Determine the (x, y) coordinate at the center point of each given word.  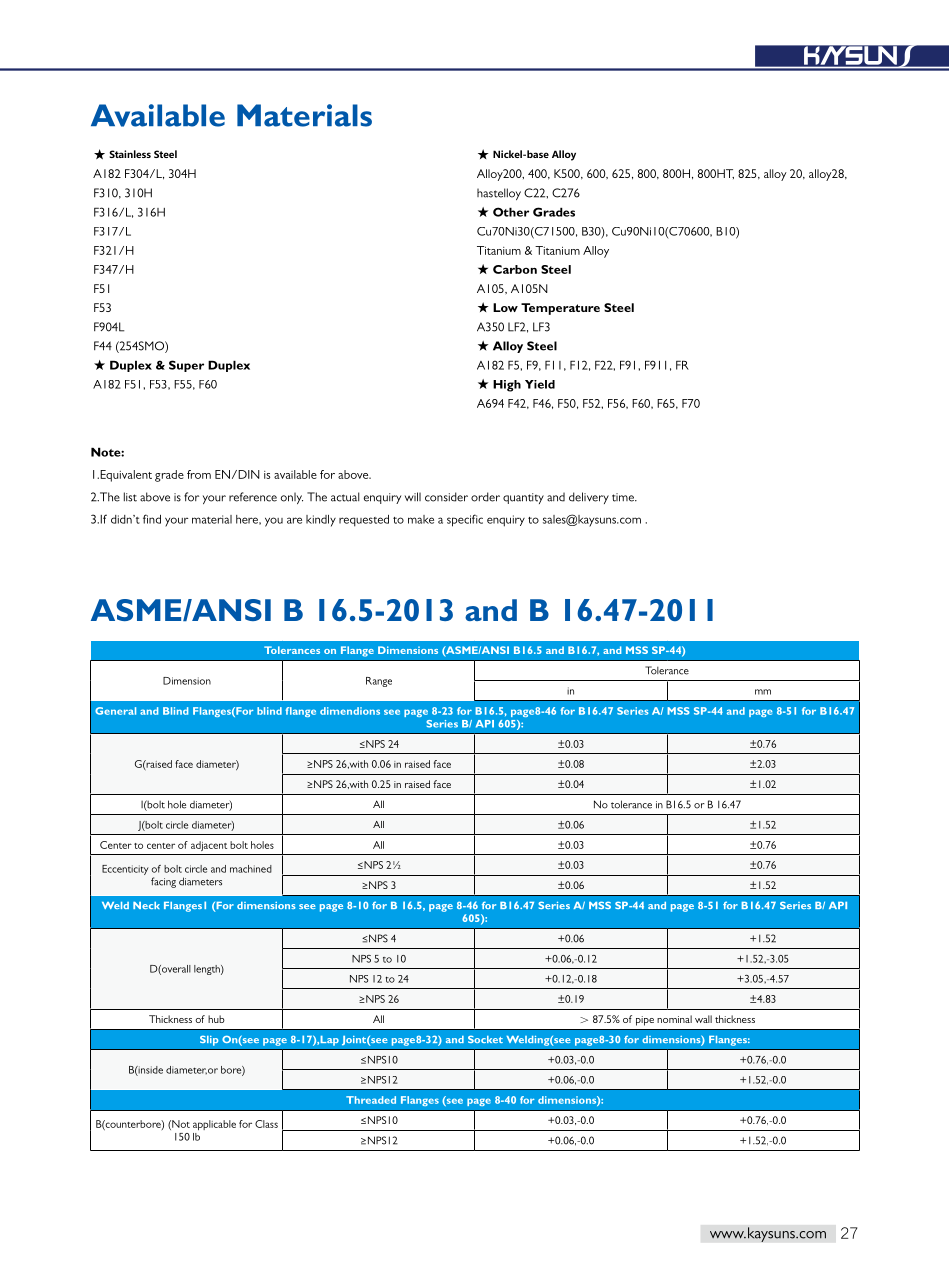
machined (251, 869)
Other (511, 212)
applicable (214, 1125)
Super (186, 366)
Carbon (515, 269)
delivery (589, 498)
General (115, 711)
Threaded (371, 1100)
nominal (674, 1019)
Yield (540, 384)
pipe (645, 1021)
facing (163, 882)
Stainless (130, 154)
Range (379, 682)
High (507, 386)
